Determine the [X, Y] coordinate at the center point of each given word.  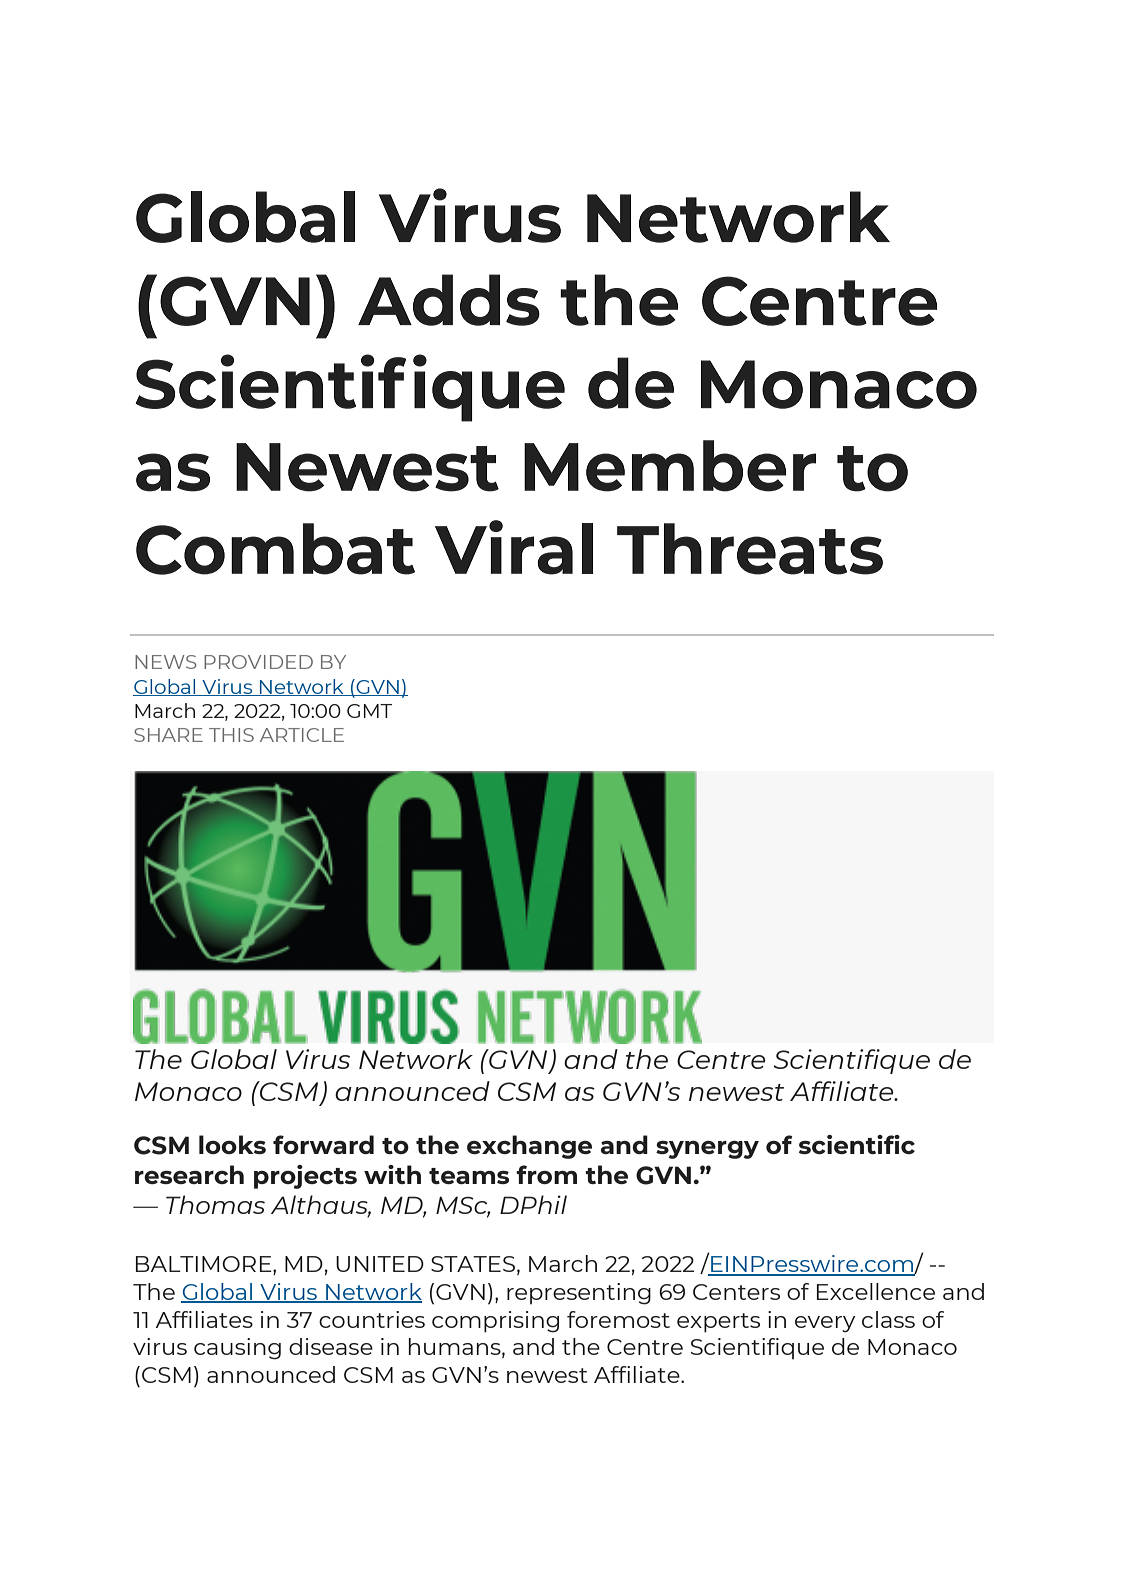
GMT [369, 711]
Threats [750, 549]
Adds [449, 300]
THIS [231, 735]
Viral [514, 547]
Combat [275, 549]
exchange [529, 1147]
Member [670, 466]
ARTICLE [302, 735]
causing [237, 1349]
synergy [707, 1150]
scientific [857, 1144]
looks [232, 1144]
